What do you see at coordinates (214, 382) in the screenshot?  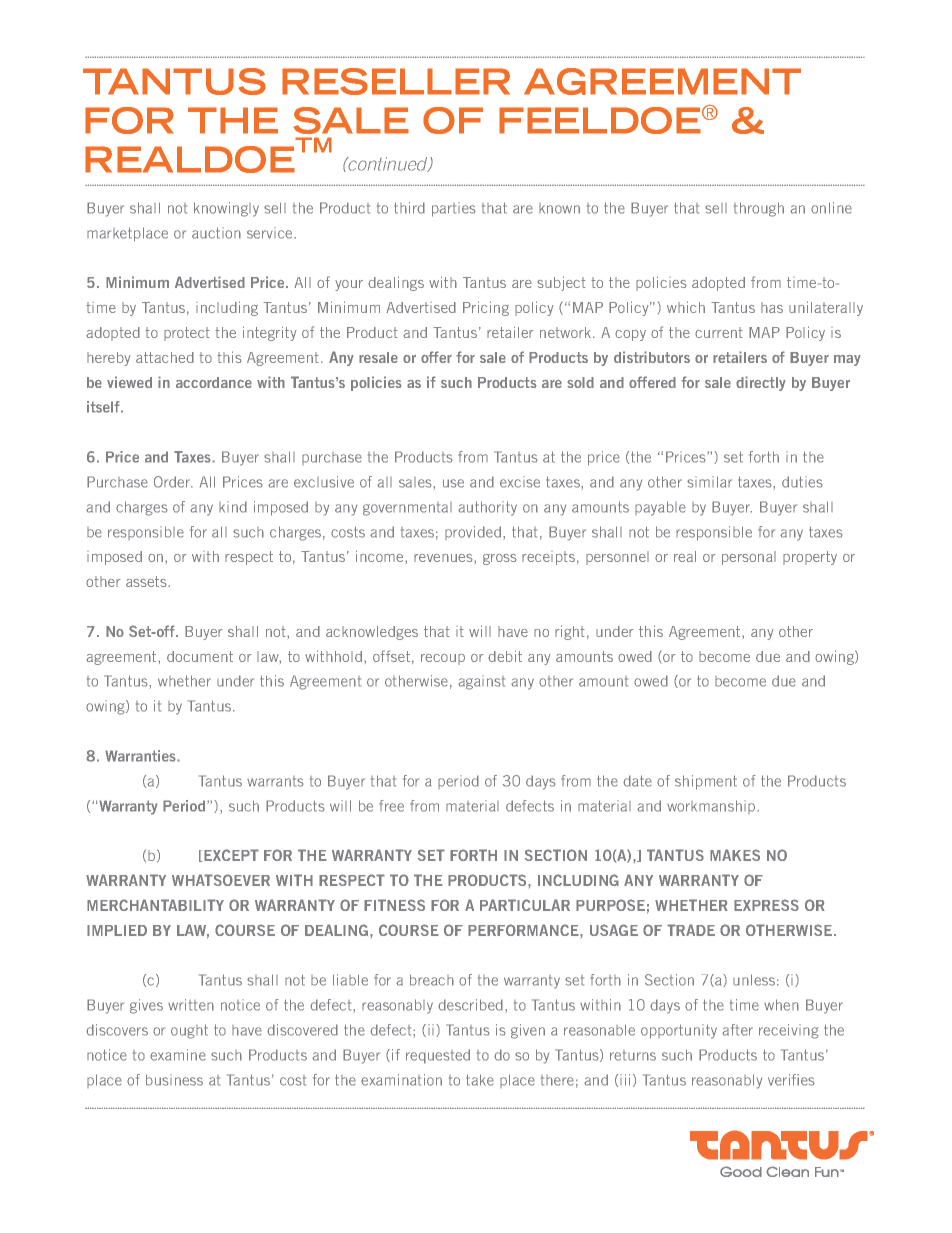 I see `accordance` at bounding box center [214, 382].
